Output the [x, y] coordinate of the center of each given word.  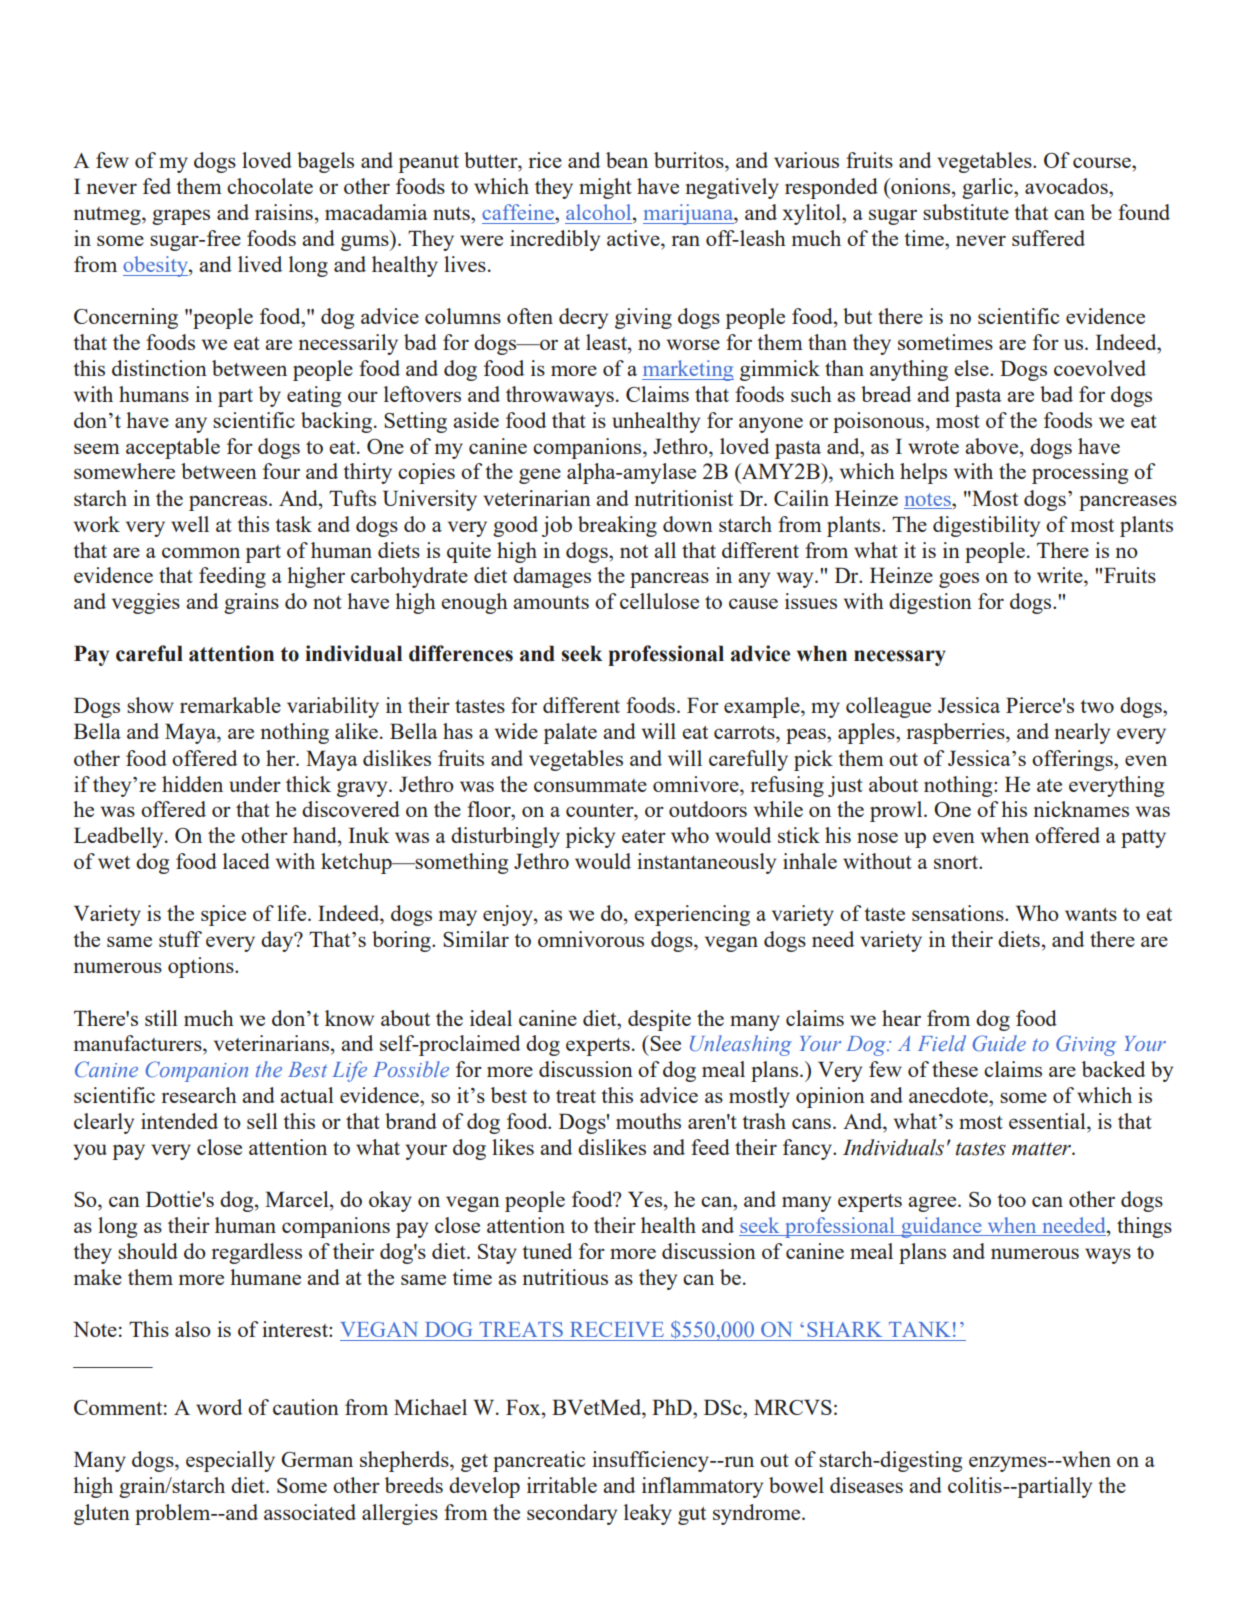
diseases [866, 1485]
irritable [562, 1485]
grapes [181, 217]
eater [644, 836]
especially [230, 1461]
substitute [966, 212]
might [605, 188]
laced [246, 861]
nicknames [1081, 809]
